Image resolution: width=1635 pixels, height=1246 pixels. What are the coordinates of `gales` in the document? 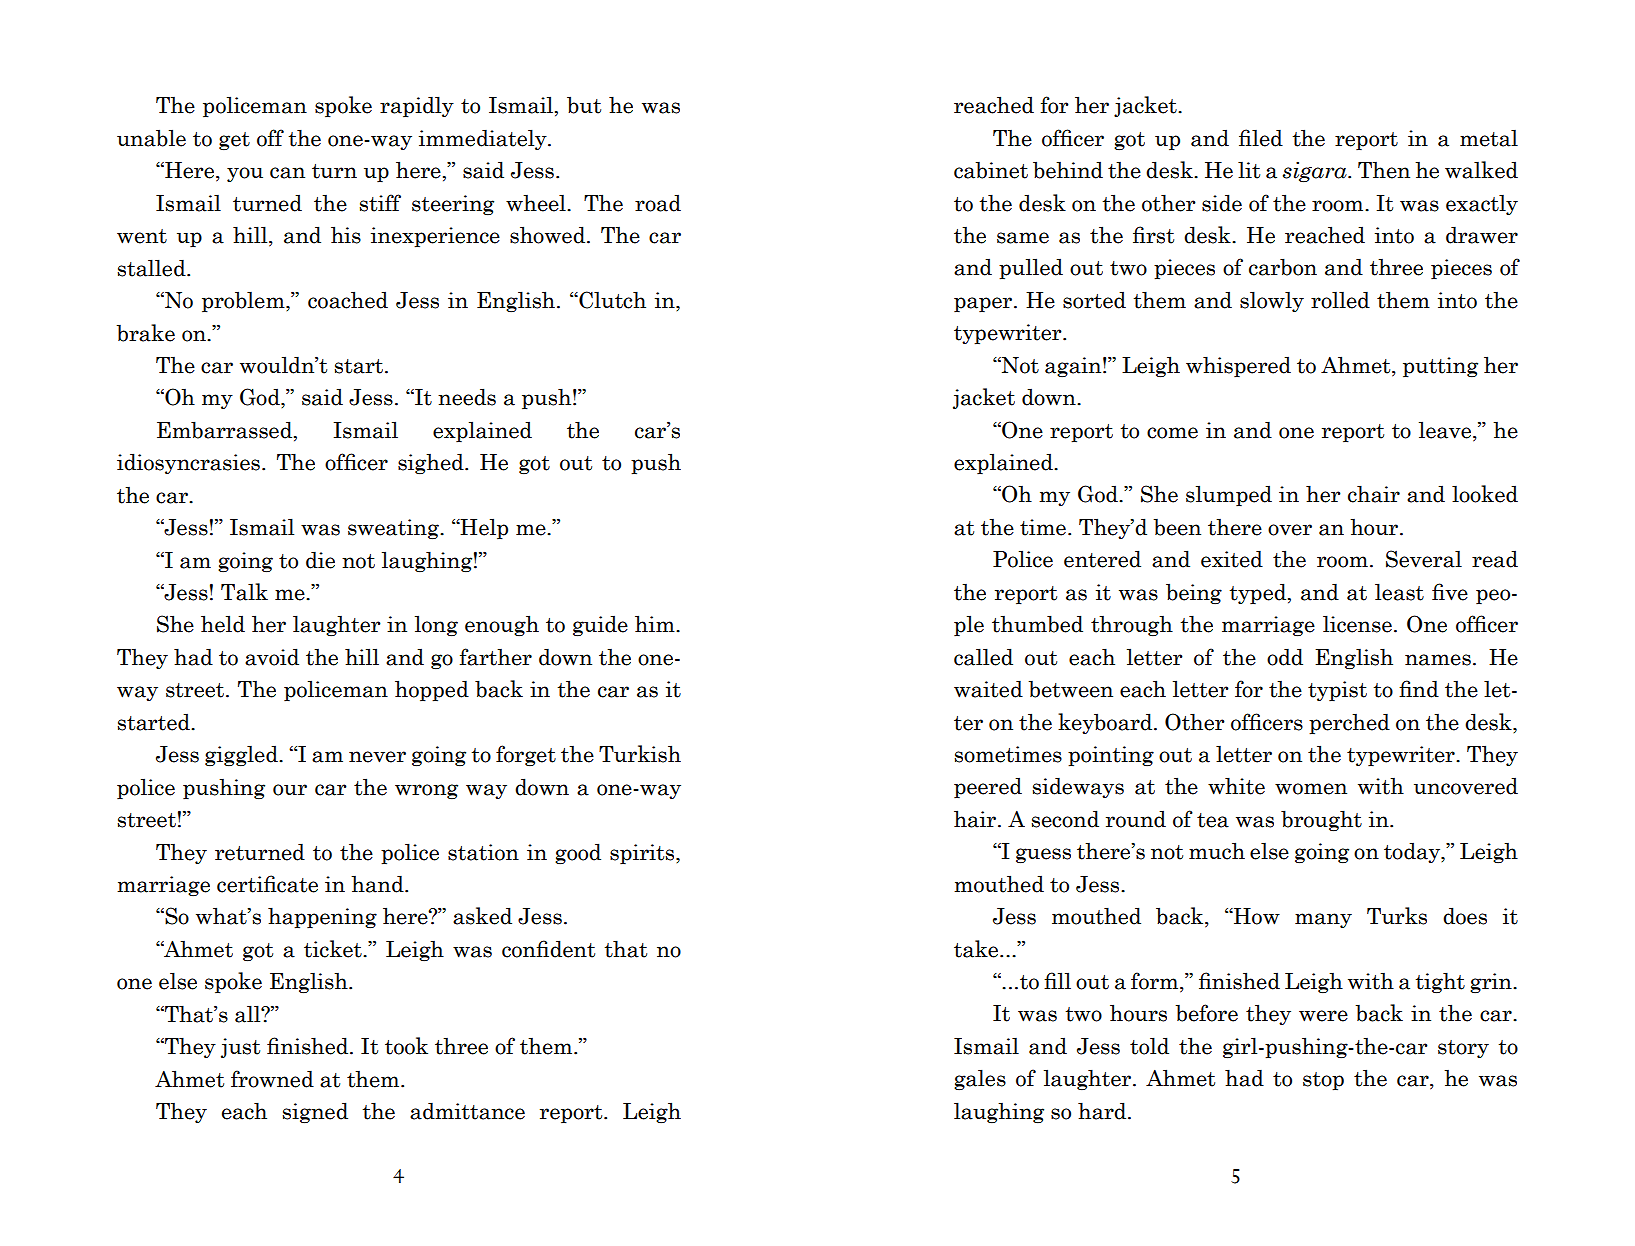 It's located at (980, 1079).
